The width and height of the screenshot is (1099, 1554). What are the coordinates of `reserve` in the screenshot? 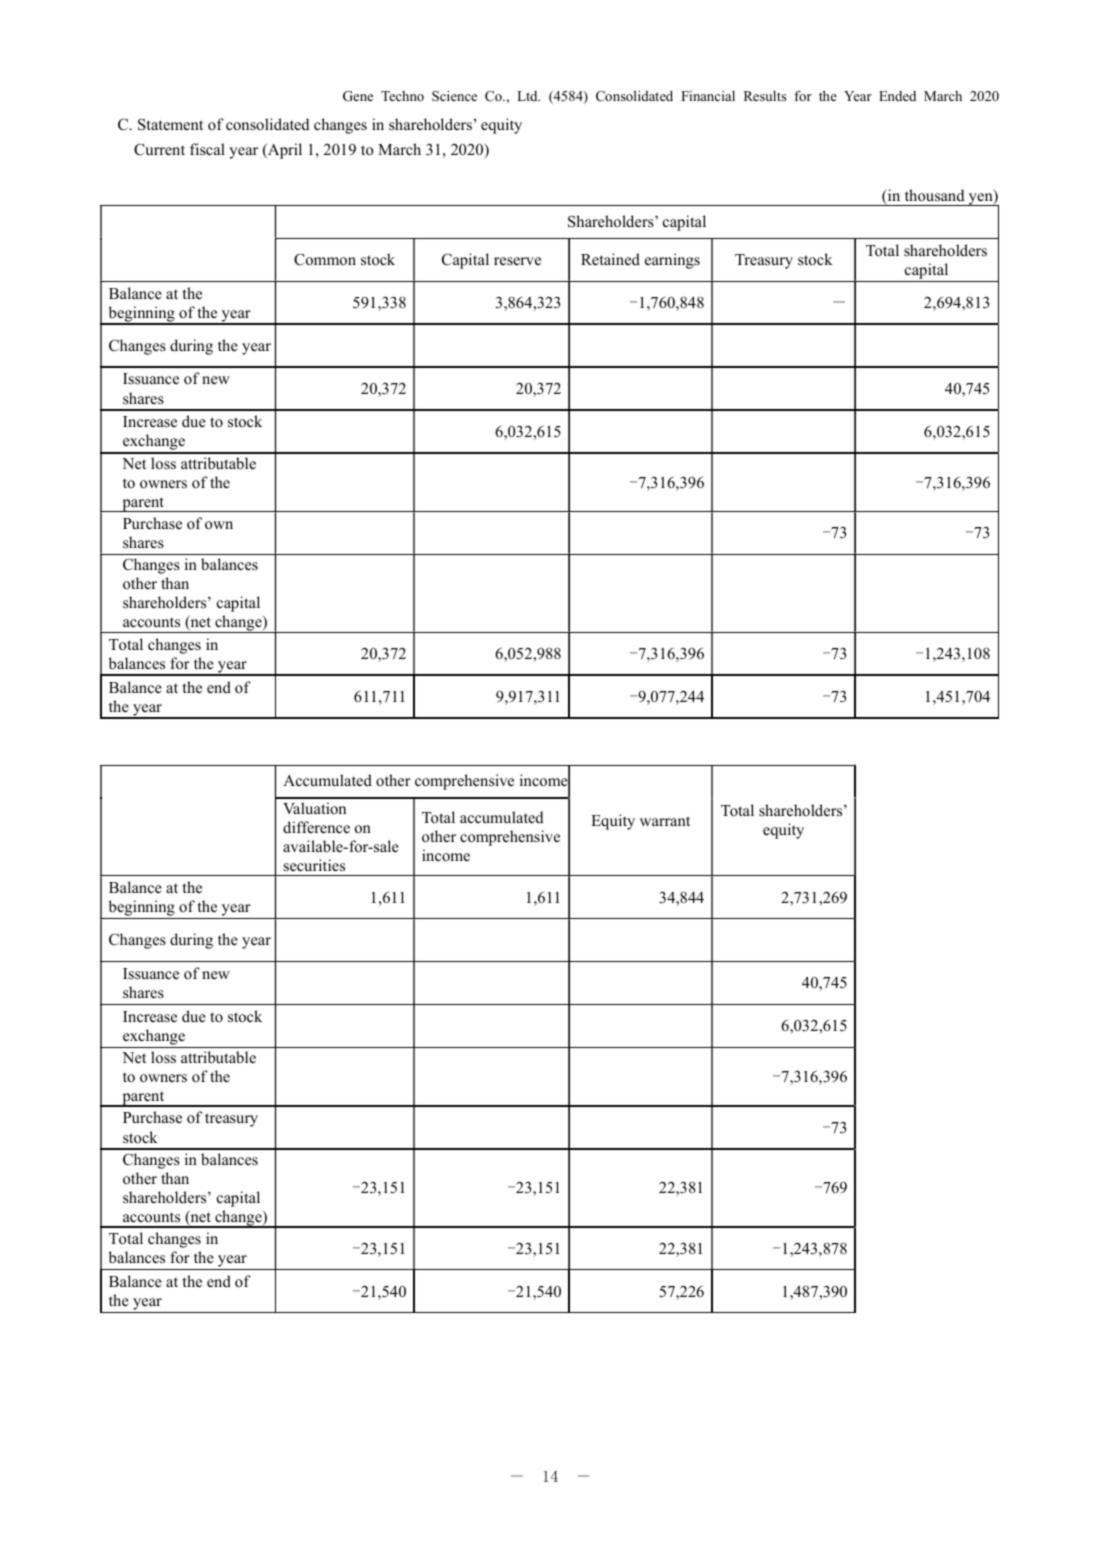 It's located at (517, 261).
